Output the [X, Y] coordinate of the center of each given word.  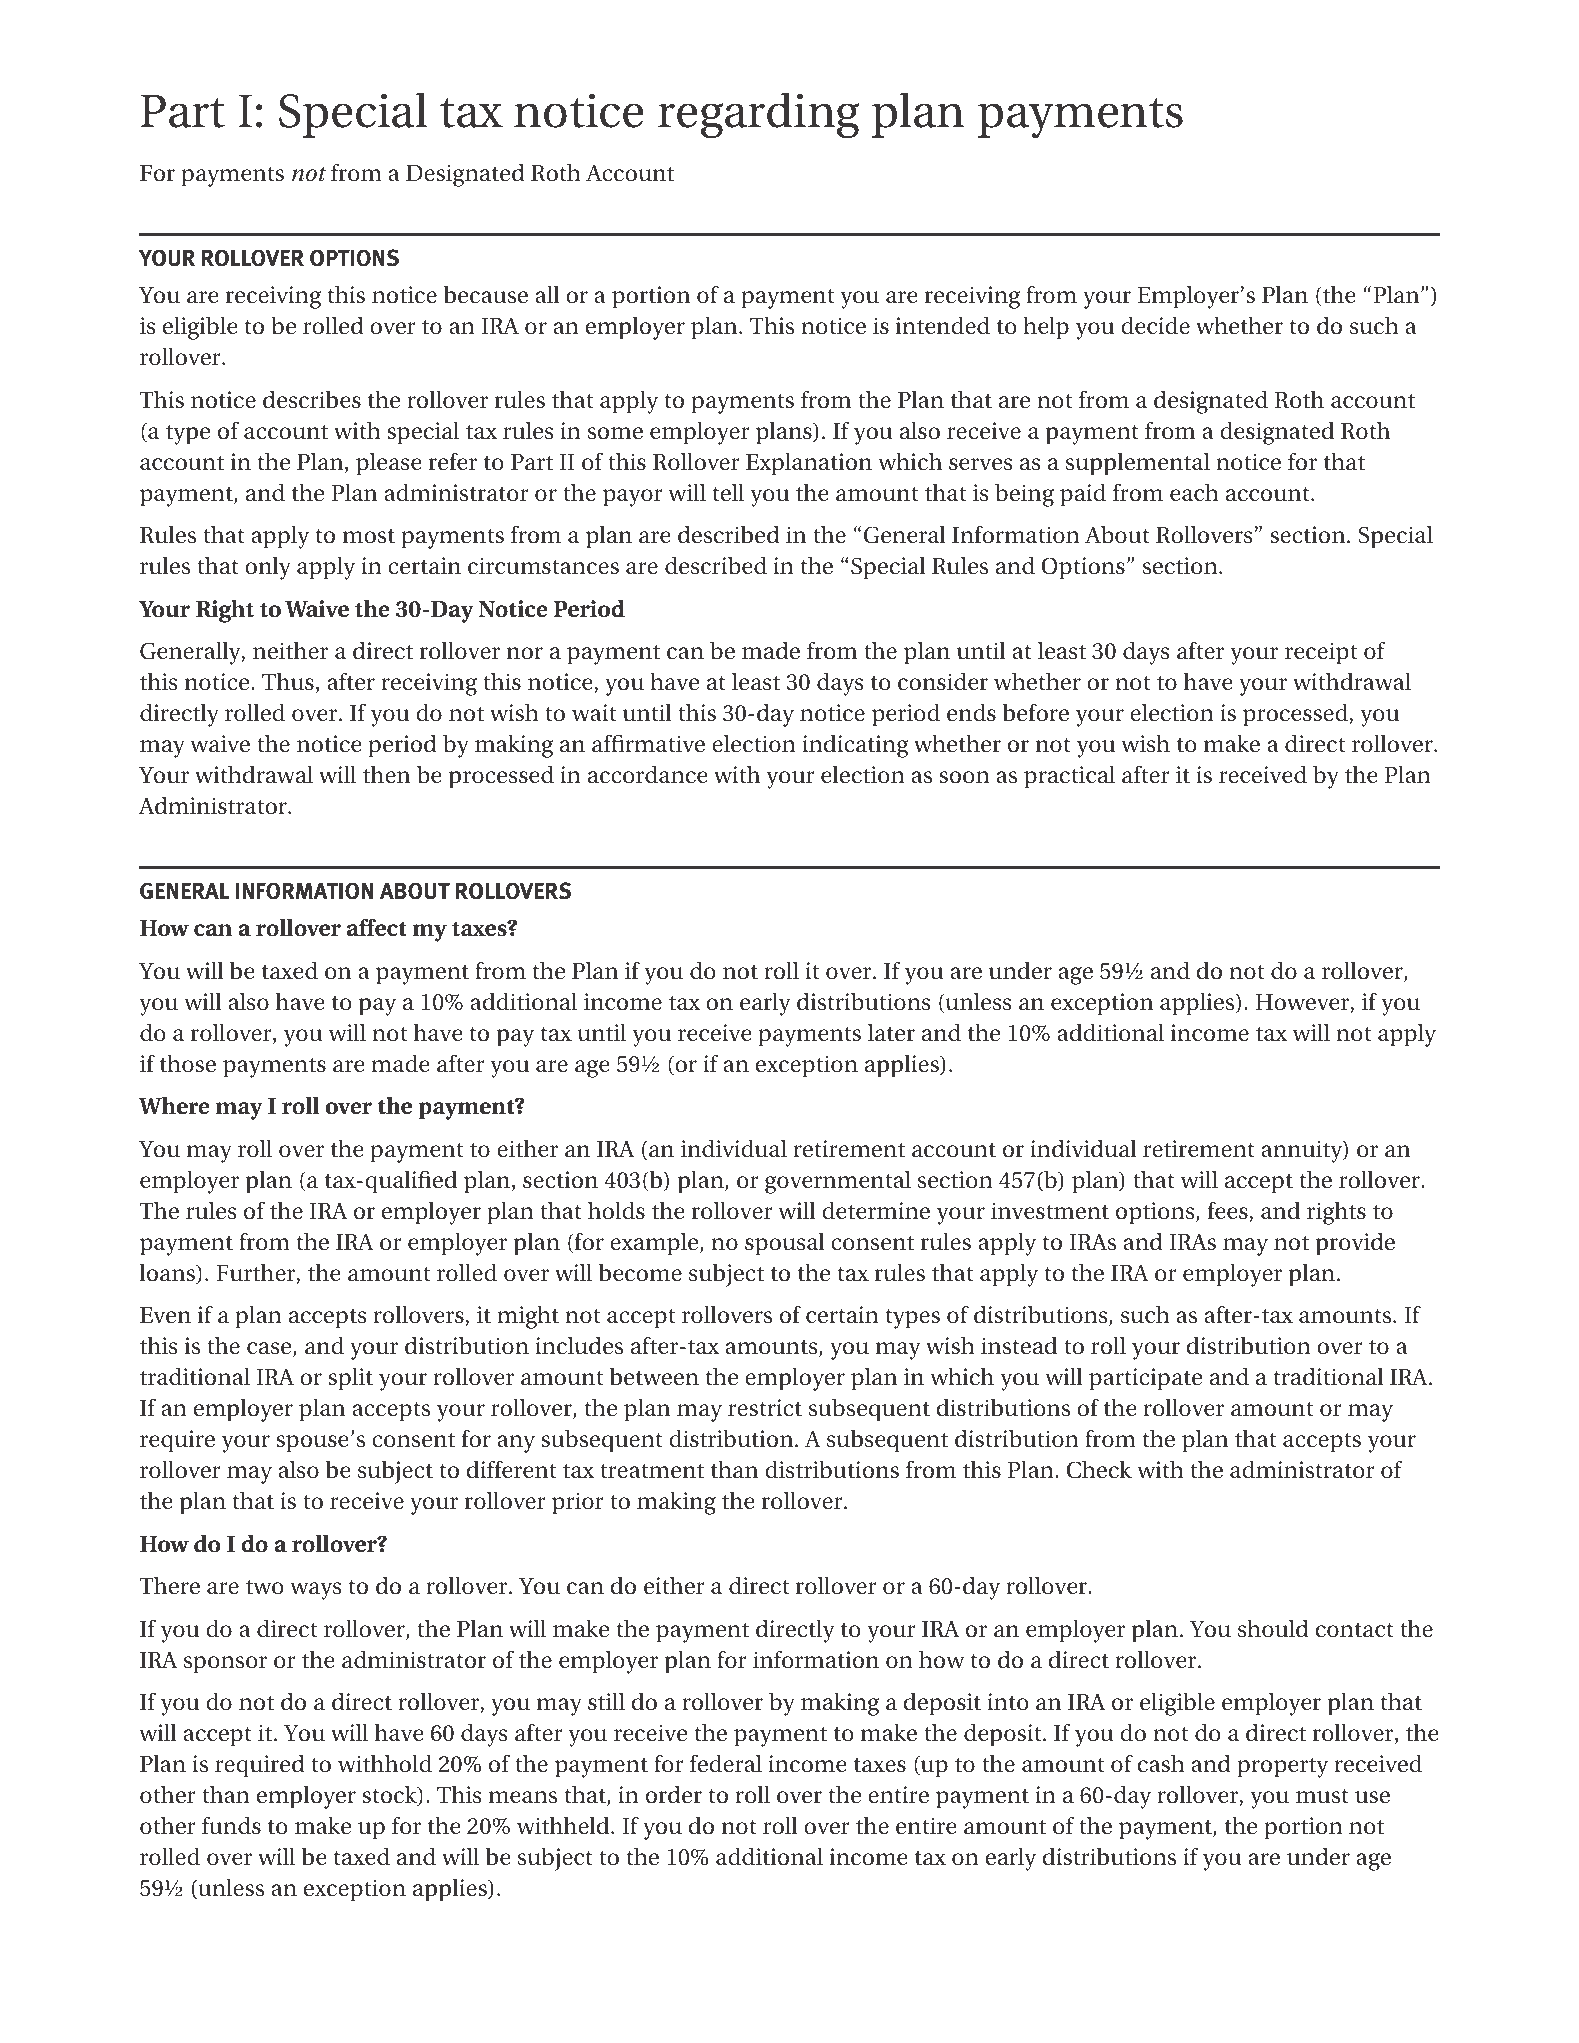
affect [377, 928]
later [891, 1033]
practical [1069, 777]
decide [1155, 326]
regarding [758, 115]
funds [231, 1826]
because [486, 295]
